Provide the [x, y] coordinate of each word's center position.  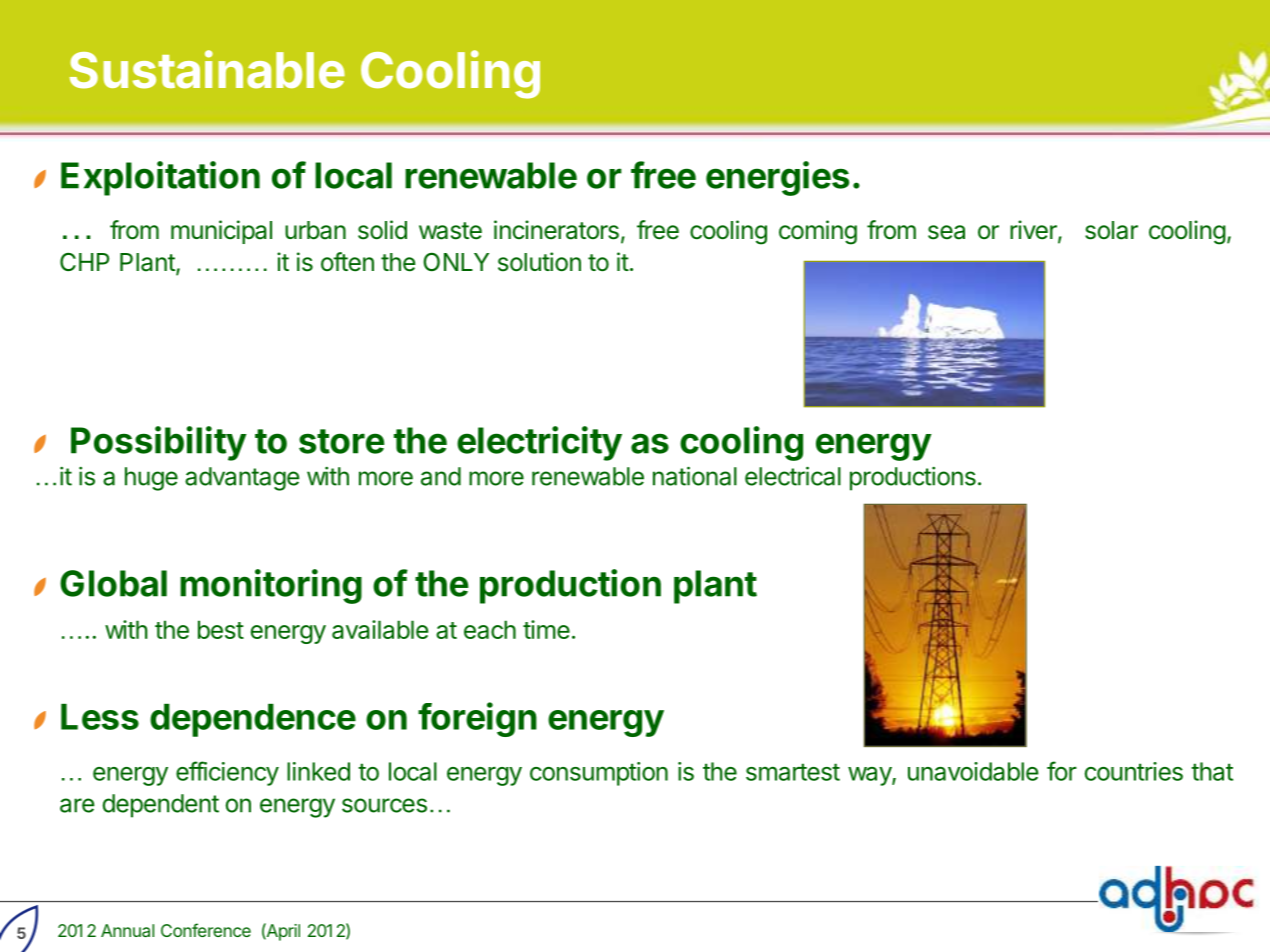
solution [539, 262]
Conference [206, 930]
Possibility [159, 443]
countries [1134, 771]
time [546, 629]
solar [1111, 230]
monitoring [271, 586]
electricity [539, 443]
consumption [599, 774]
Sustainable [207, 69]
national [695, 476]
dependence [253, 720]
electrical [793, 476]
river [1034, 231]
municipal [221, 232]
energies [777, 178]
